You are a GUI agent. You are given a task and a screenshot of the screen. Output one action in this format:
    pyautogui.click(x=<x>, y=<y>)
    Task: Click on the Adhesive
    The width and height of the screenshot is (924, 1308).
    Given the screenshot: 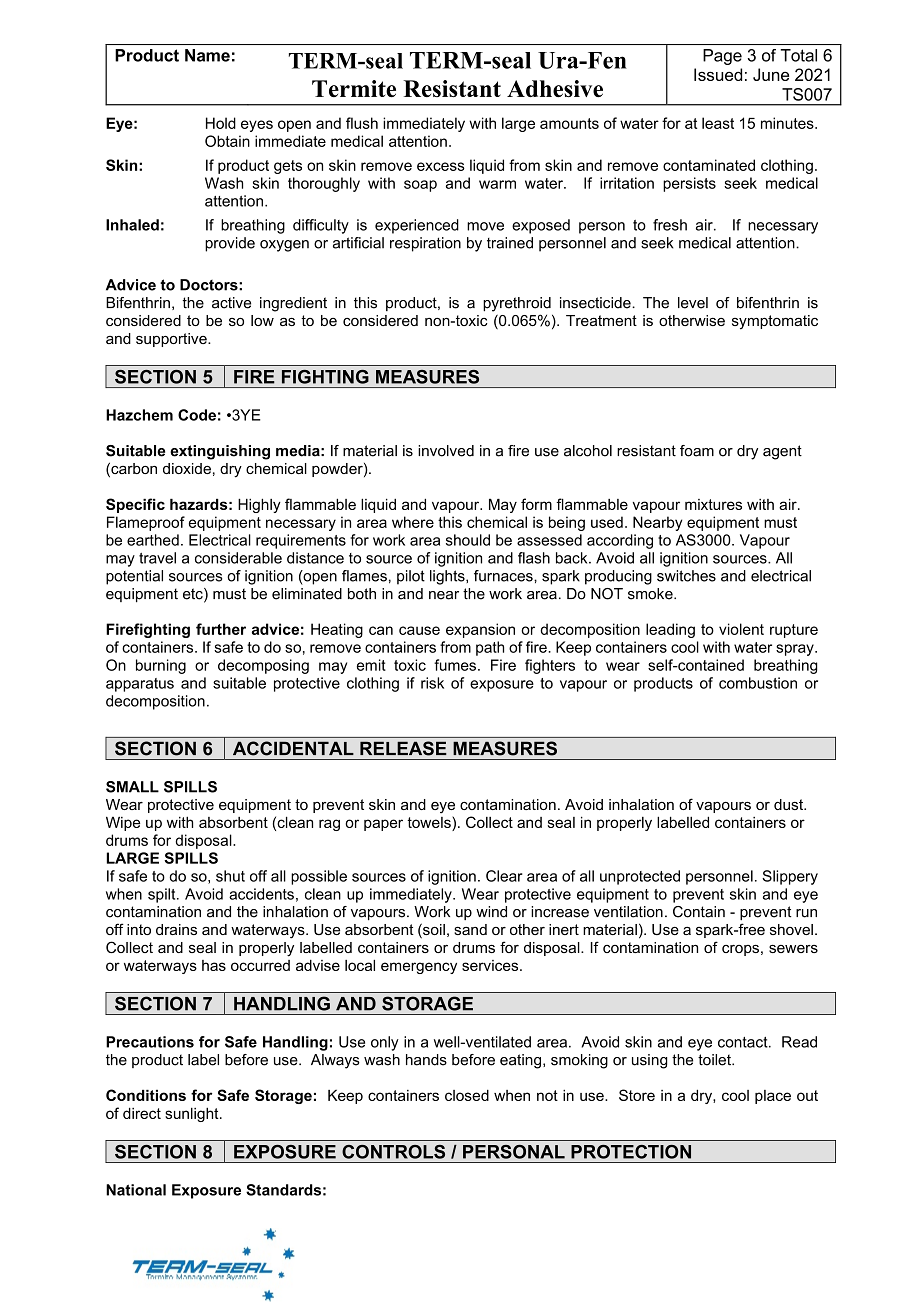 What is the action you would take?
    pyautogui.click(x=555, y=89)
